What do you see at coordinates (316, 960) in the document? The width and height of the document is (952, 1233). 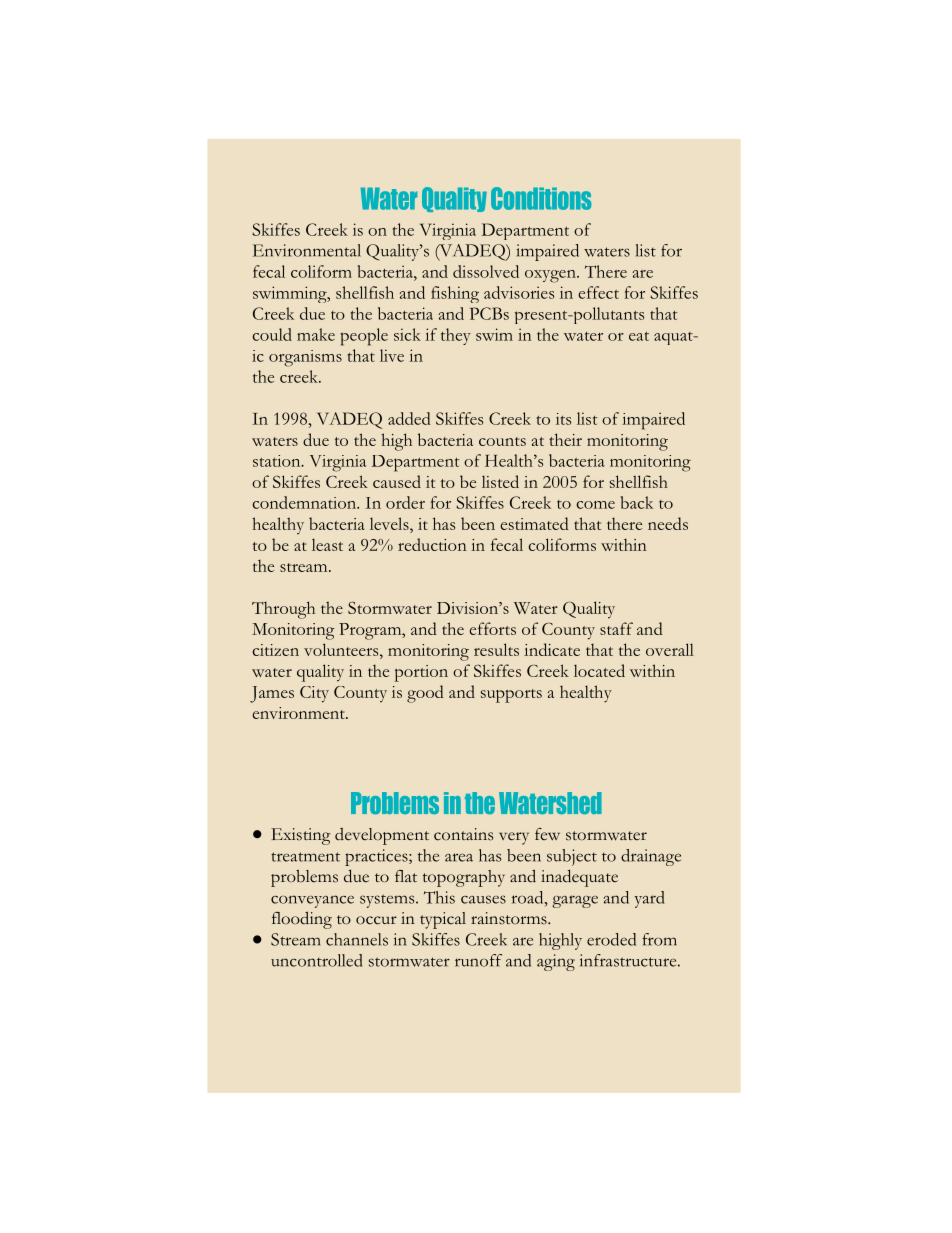 I see `uncontrolled` at bounding box center [316, 960].
